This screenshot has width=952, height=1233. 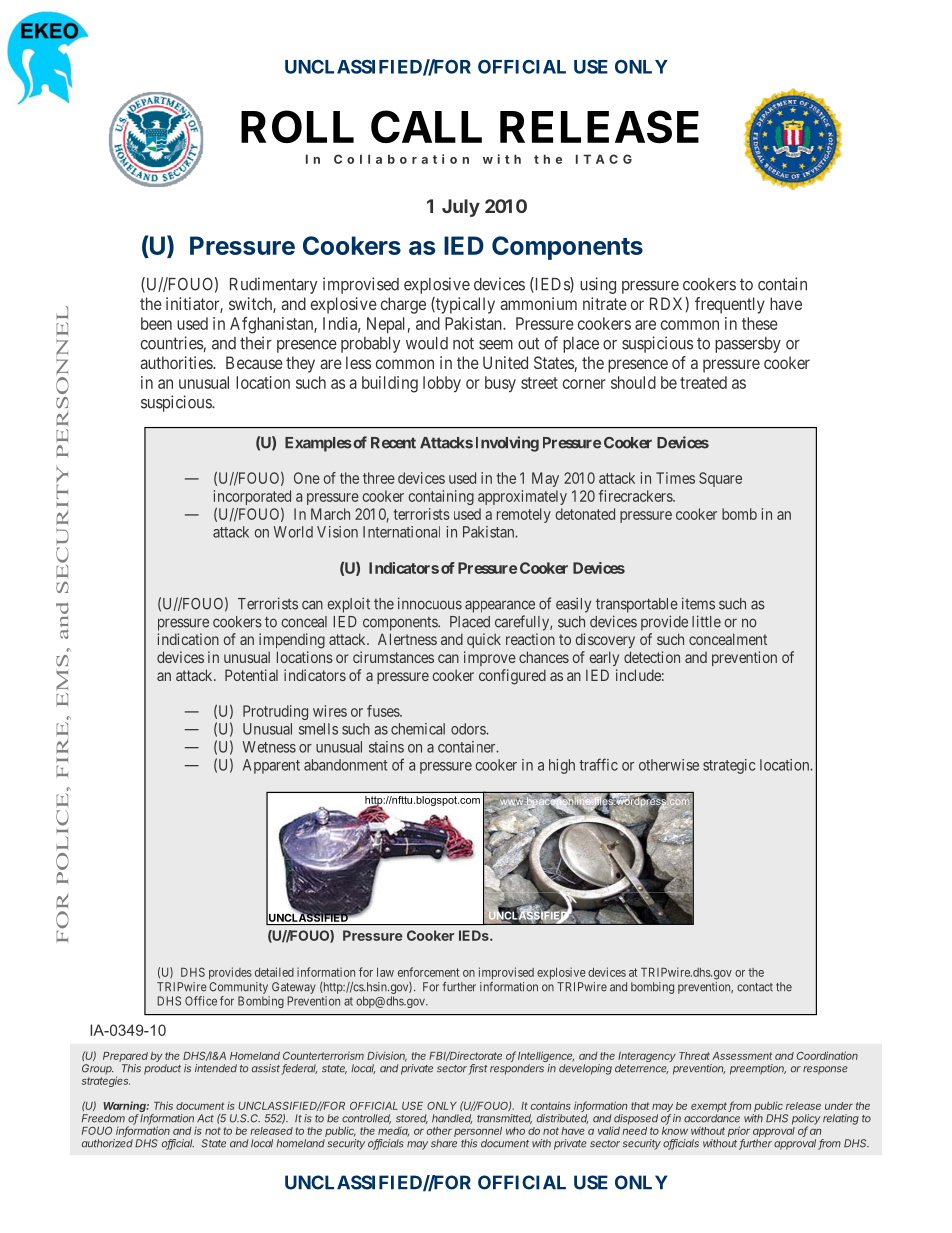 What do you see at coordinates (739, 1133) in the screenshot?
I see `prior` at bounding box center [739, 1133].
